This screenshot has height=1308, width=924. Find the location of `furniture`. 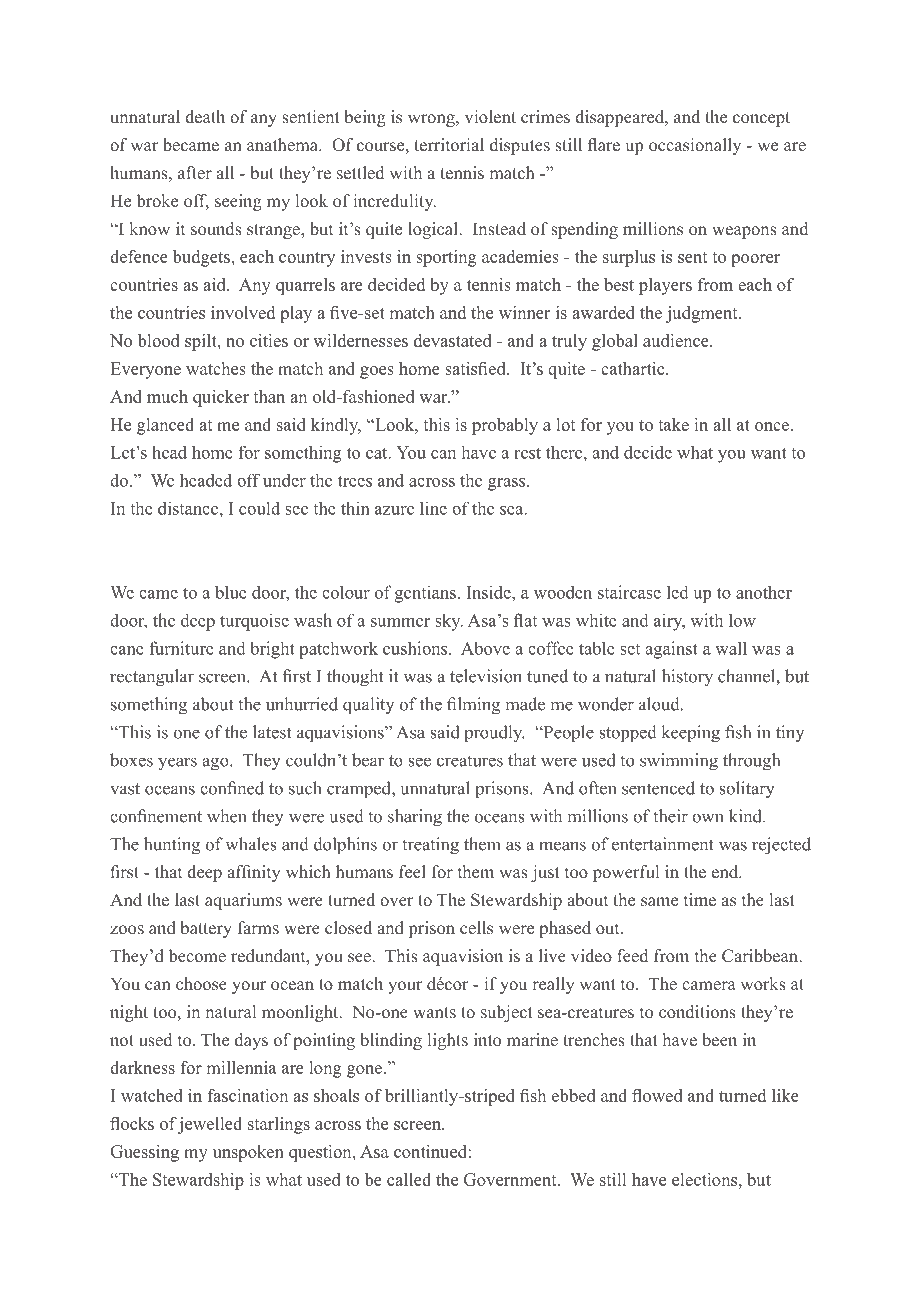

furniture is located at coordinates (181, 648).
